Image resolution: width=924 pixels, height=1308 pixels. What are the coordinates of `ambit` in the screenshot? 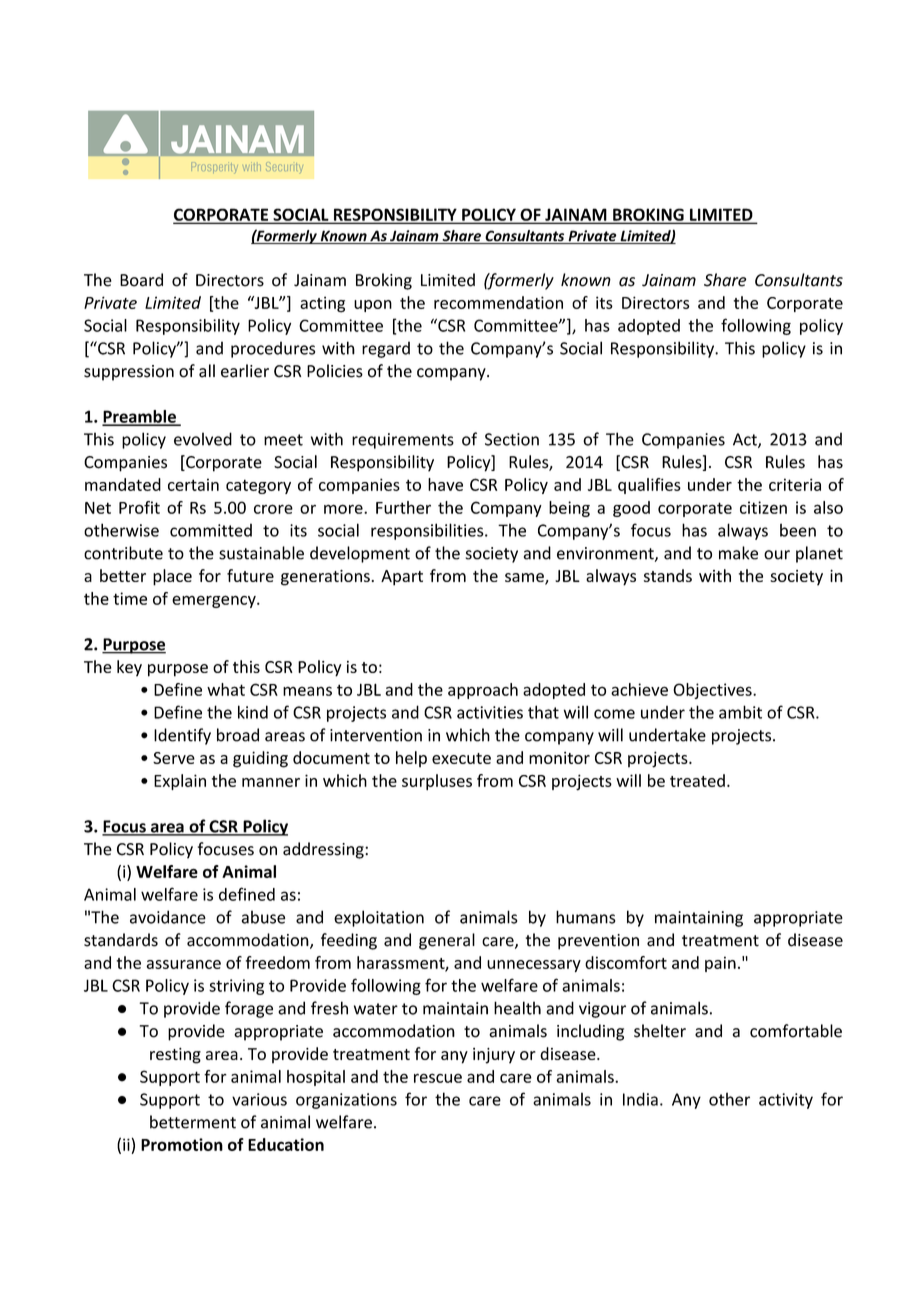 It's located at (740, 712).
